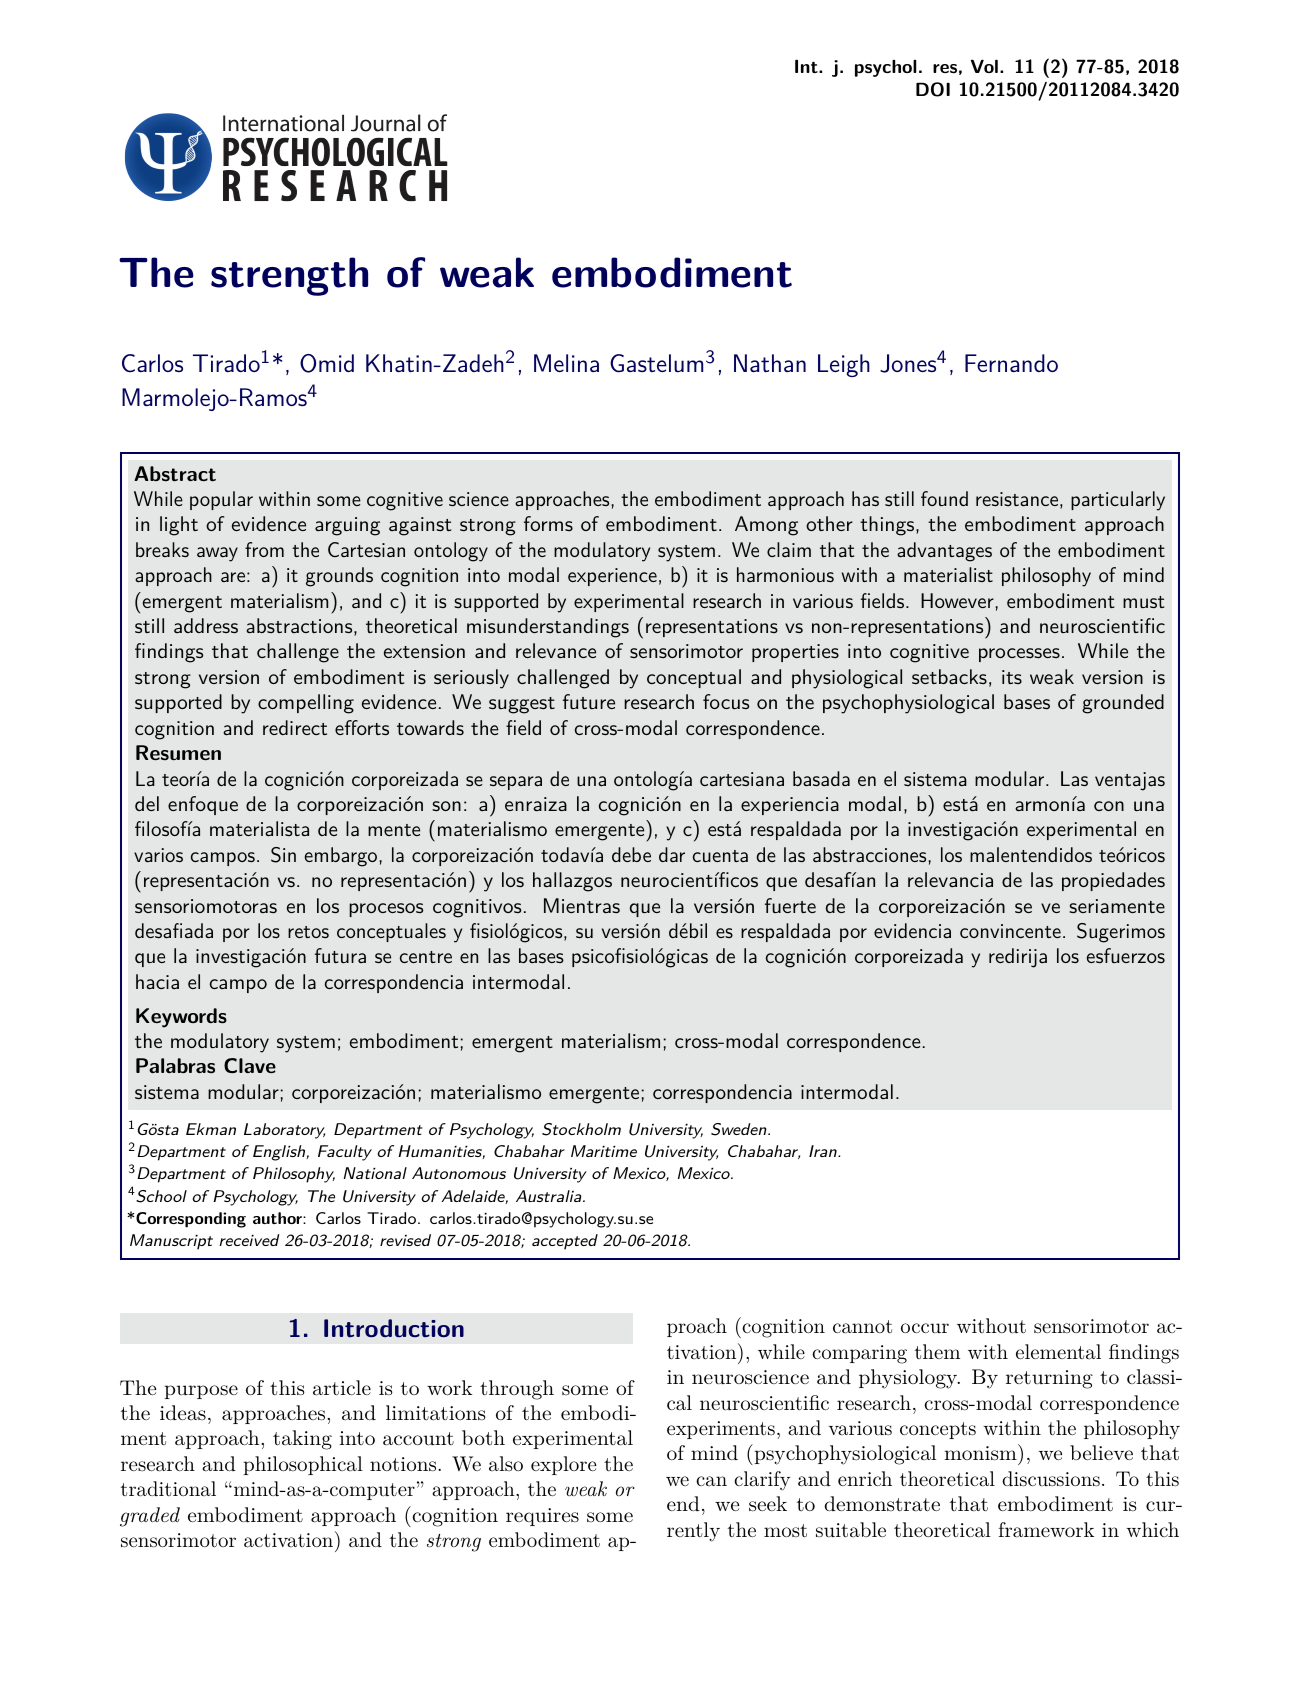 The image size is (1300, 1683). I want to click on explore, so click(564, 1465).
